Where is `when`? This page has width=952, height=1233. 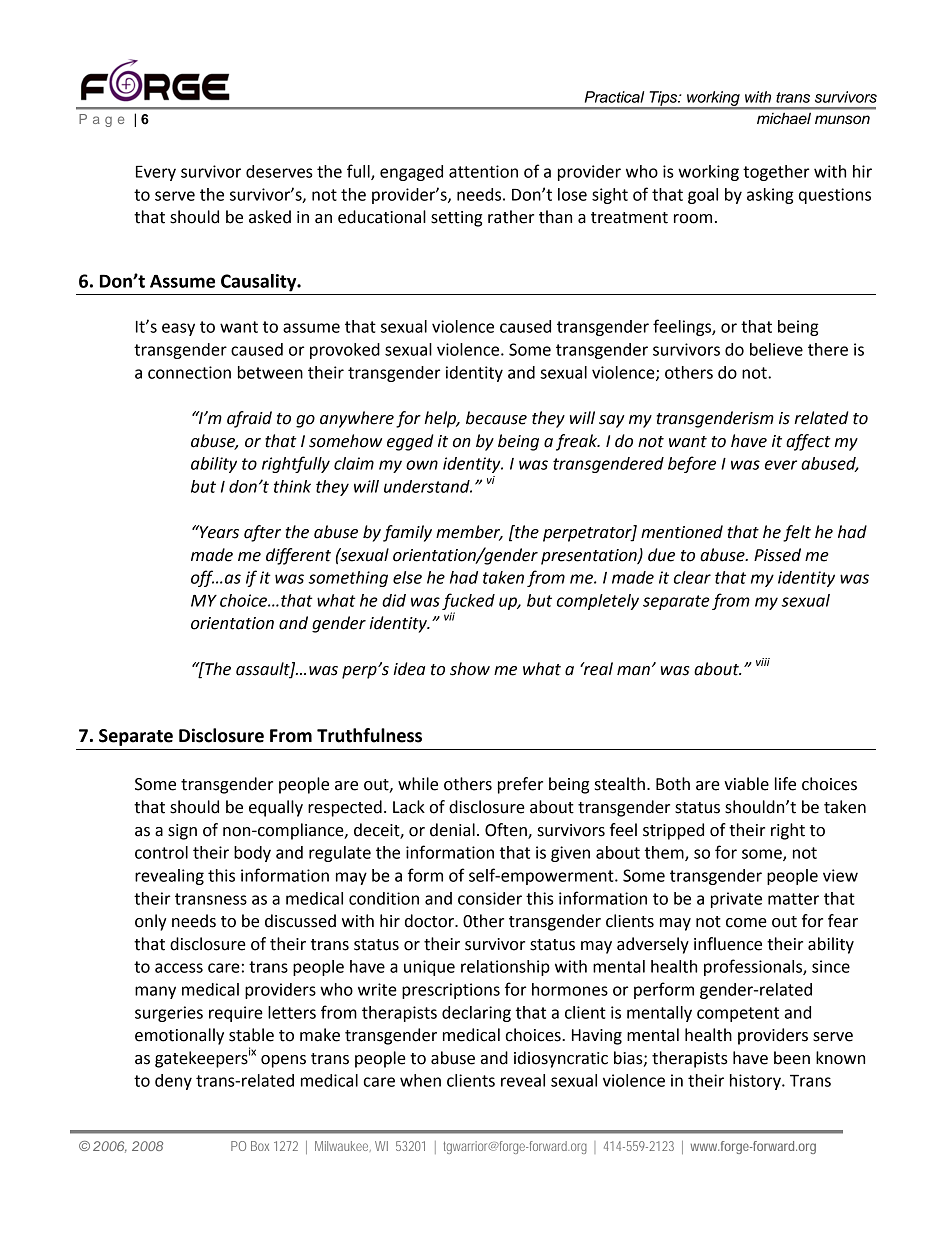 when is located at coordinates (420, 1080).
